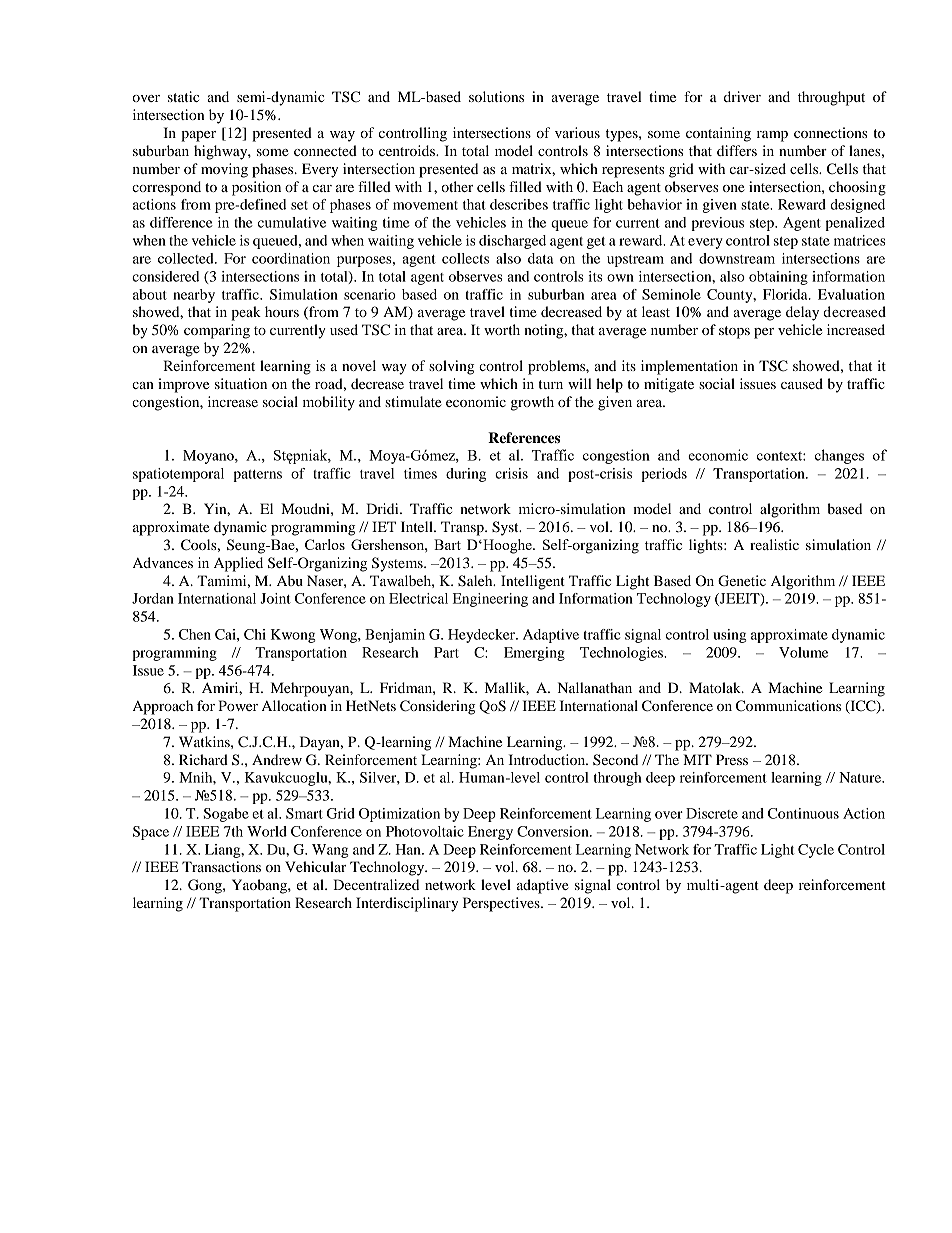  Describe the element at coordinates (729, 636) in the screenshot. I see `using` at that location.
